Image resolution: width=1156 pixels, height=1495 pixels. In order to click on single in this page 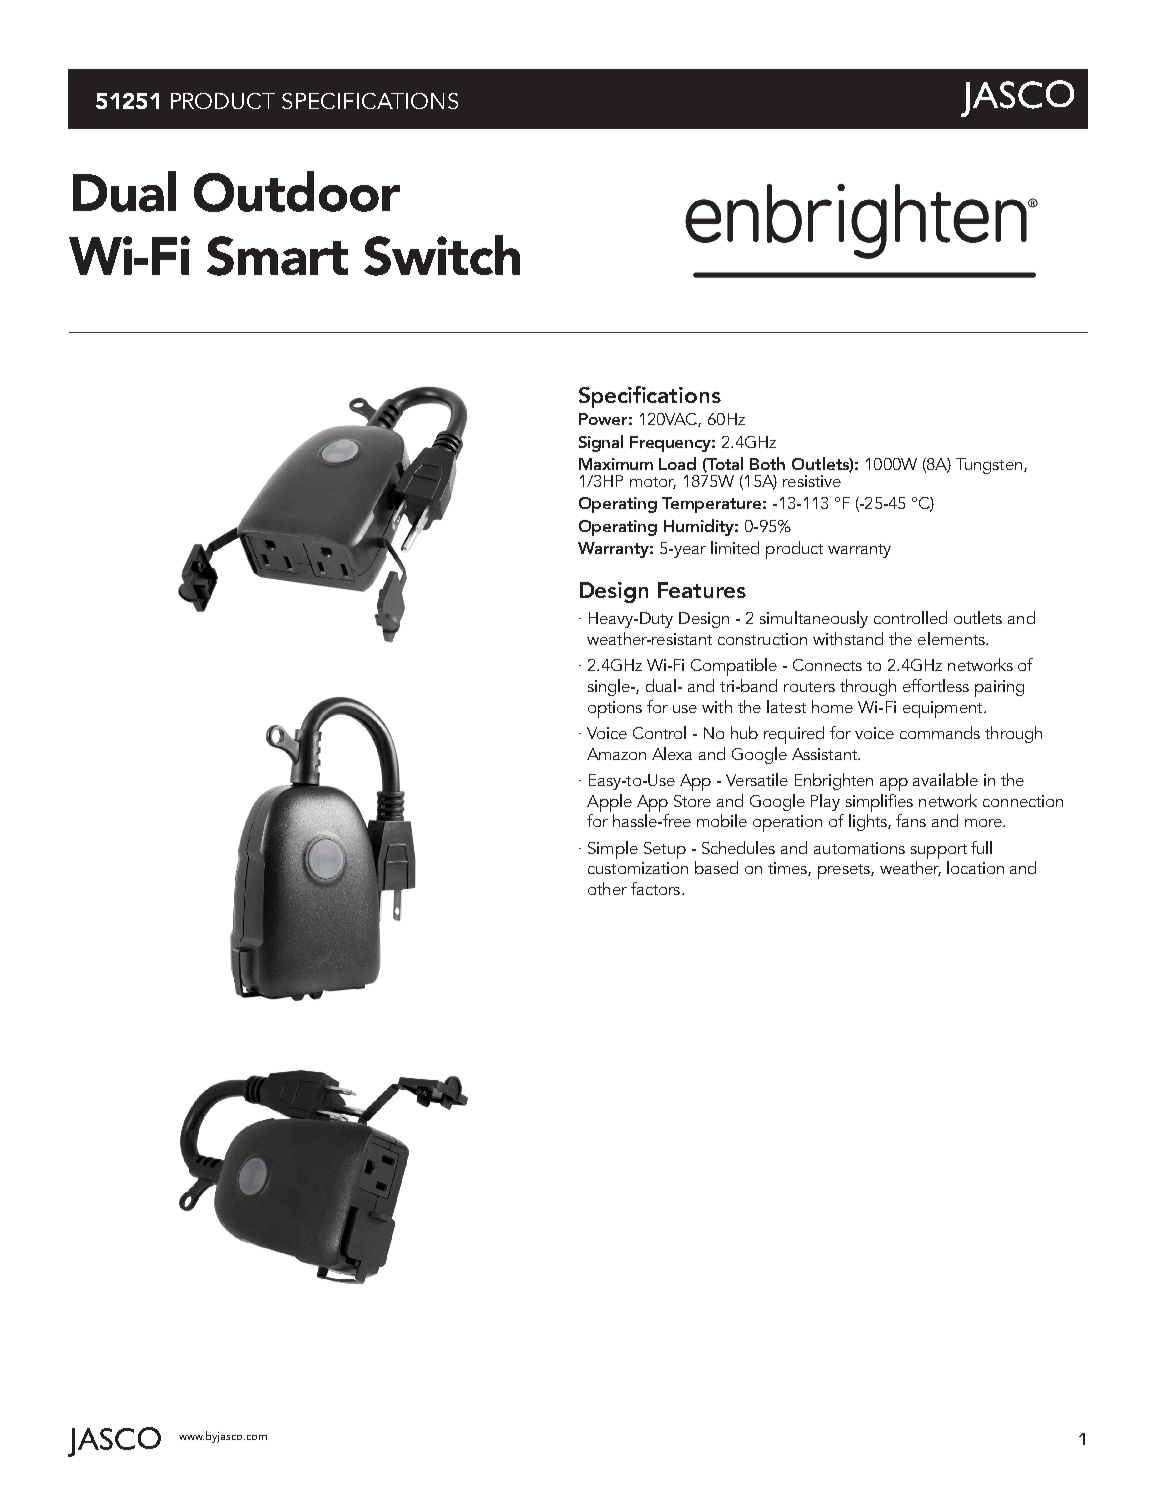, I will do `click(610, 687)`.
